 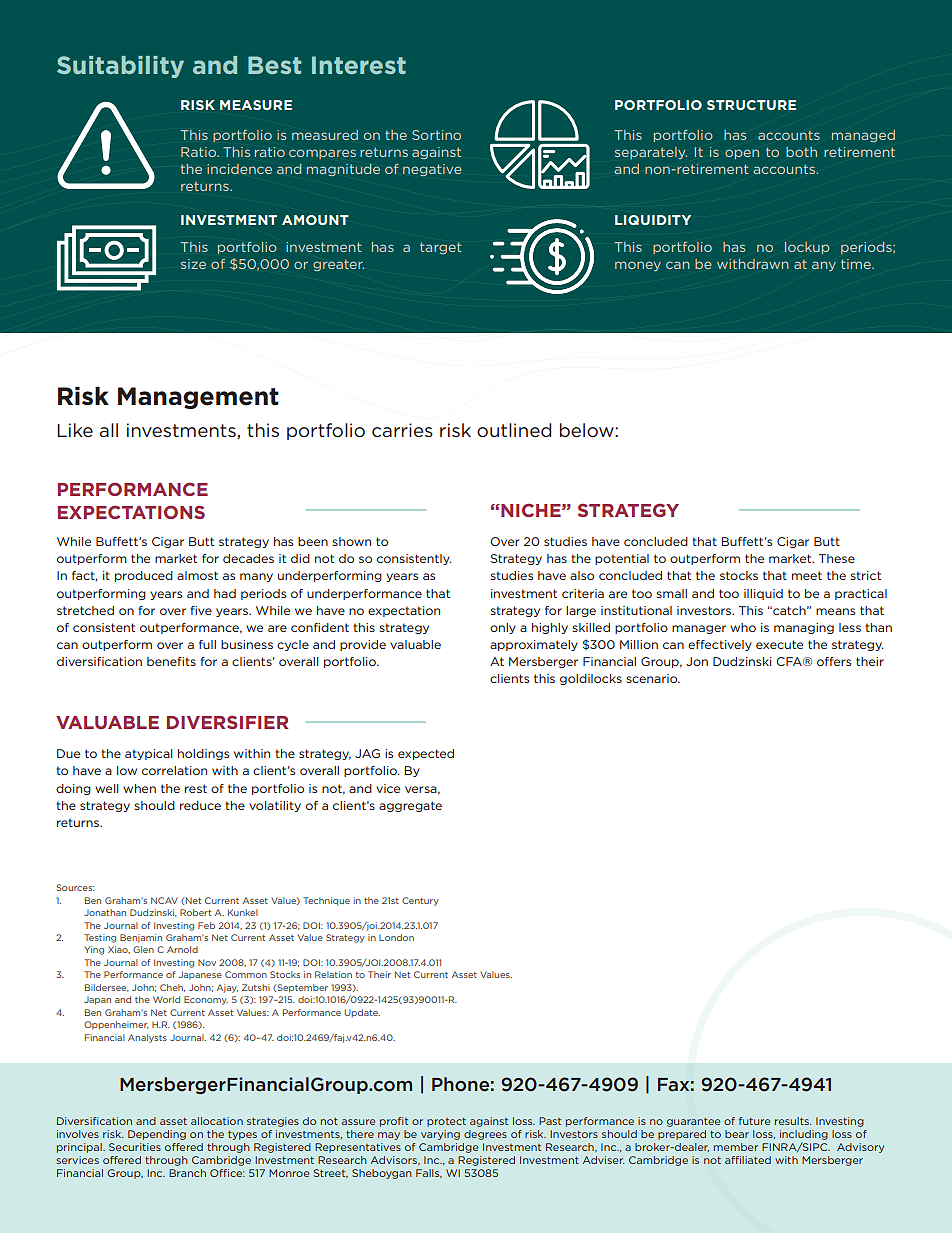 I want to click on five, so click(x=201, y=610).
